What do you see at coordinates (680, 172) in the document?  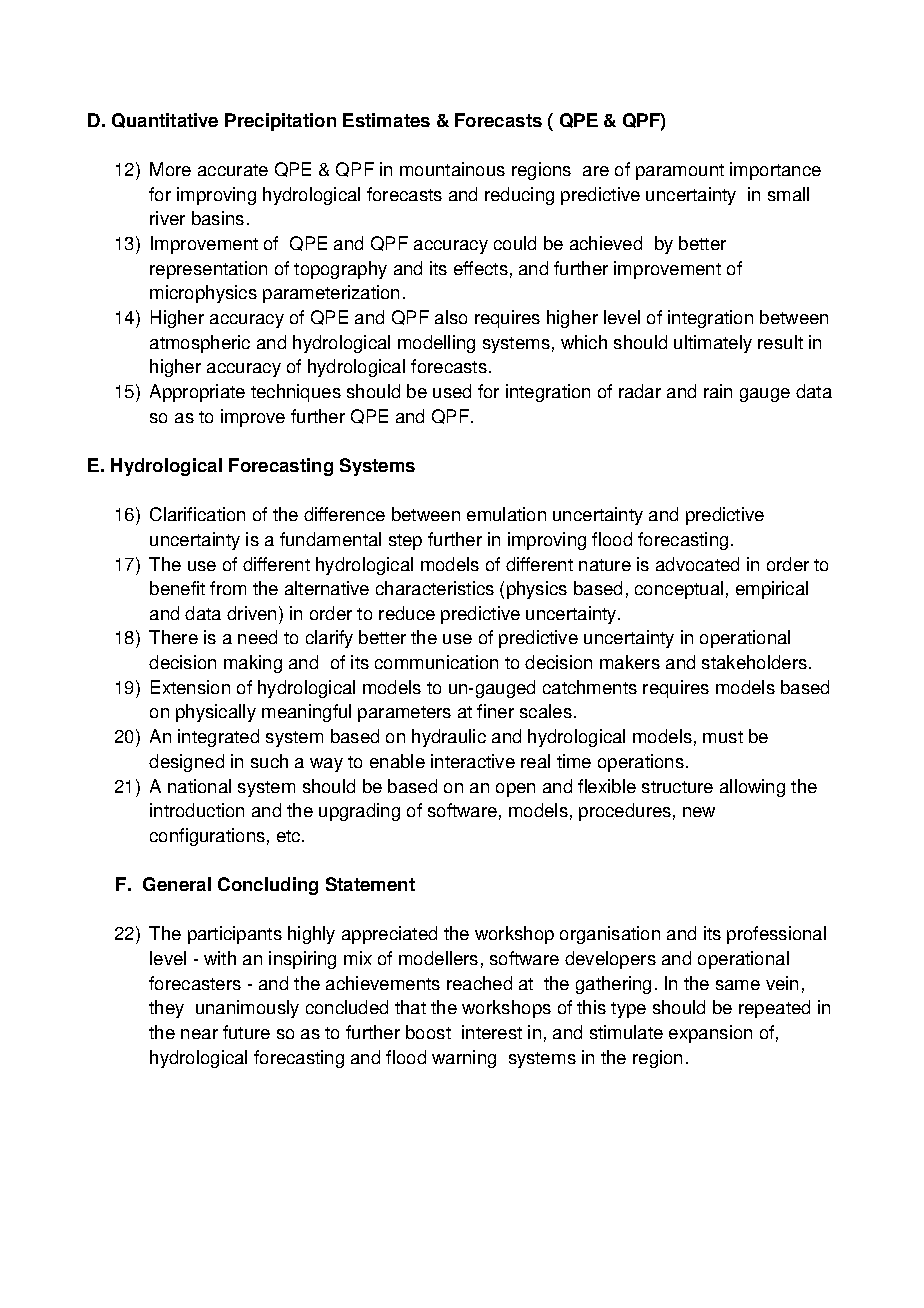 I see `paramount` at bounding box center [680, 172].
